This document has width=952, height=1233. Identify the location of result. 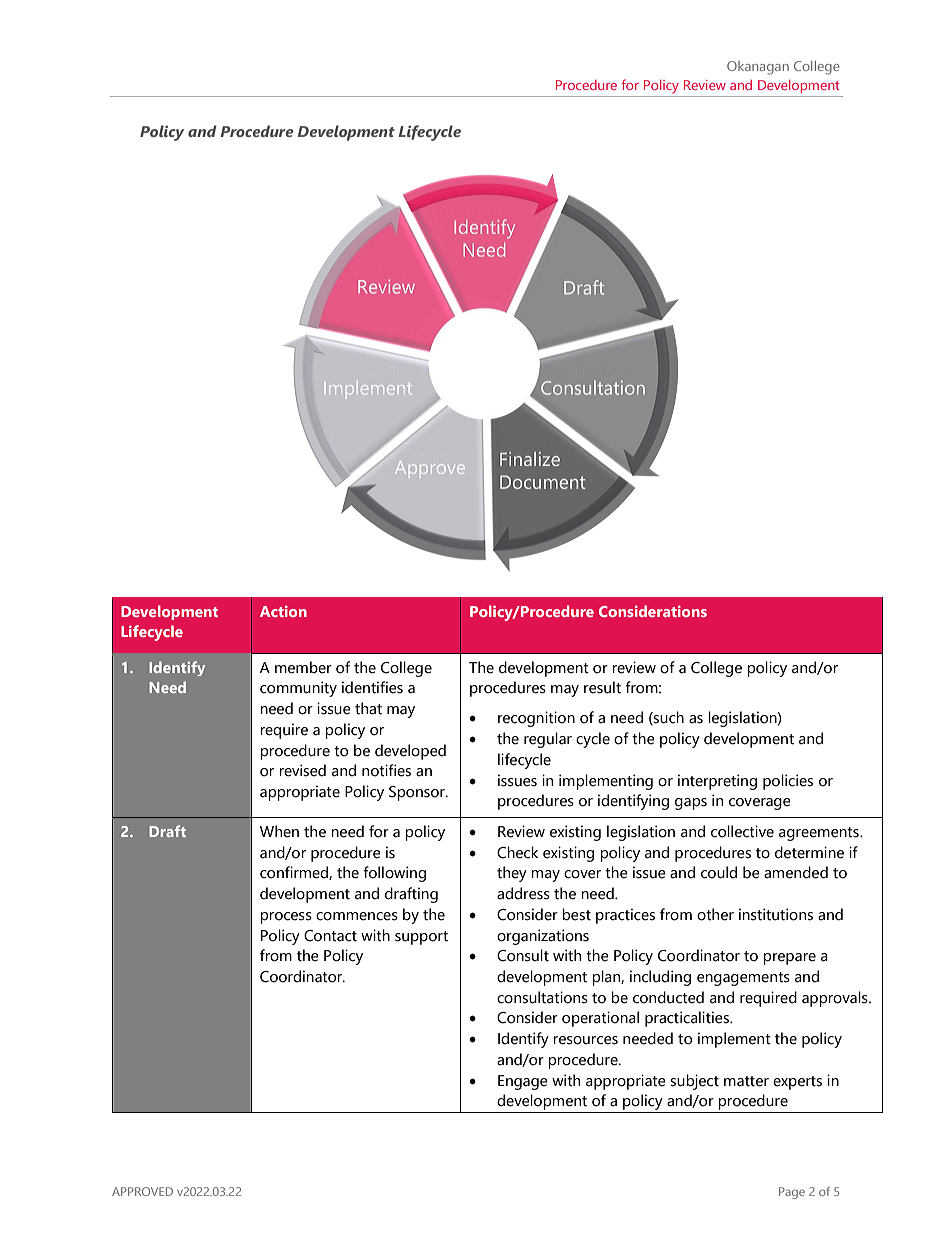
(602, 687).
